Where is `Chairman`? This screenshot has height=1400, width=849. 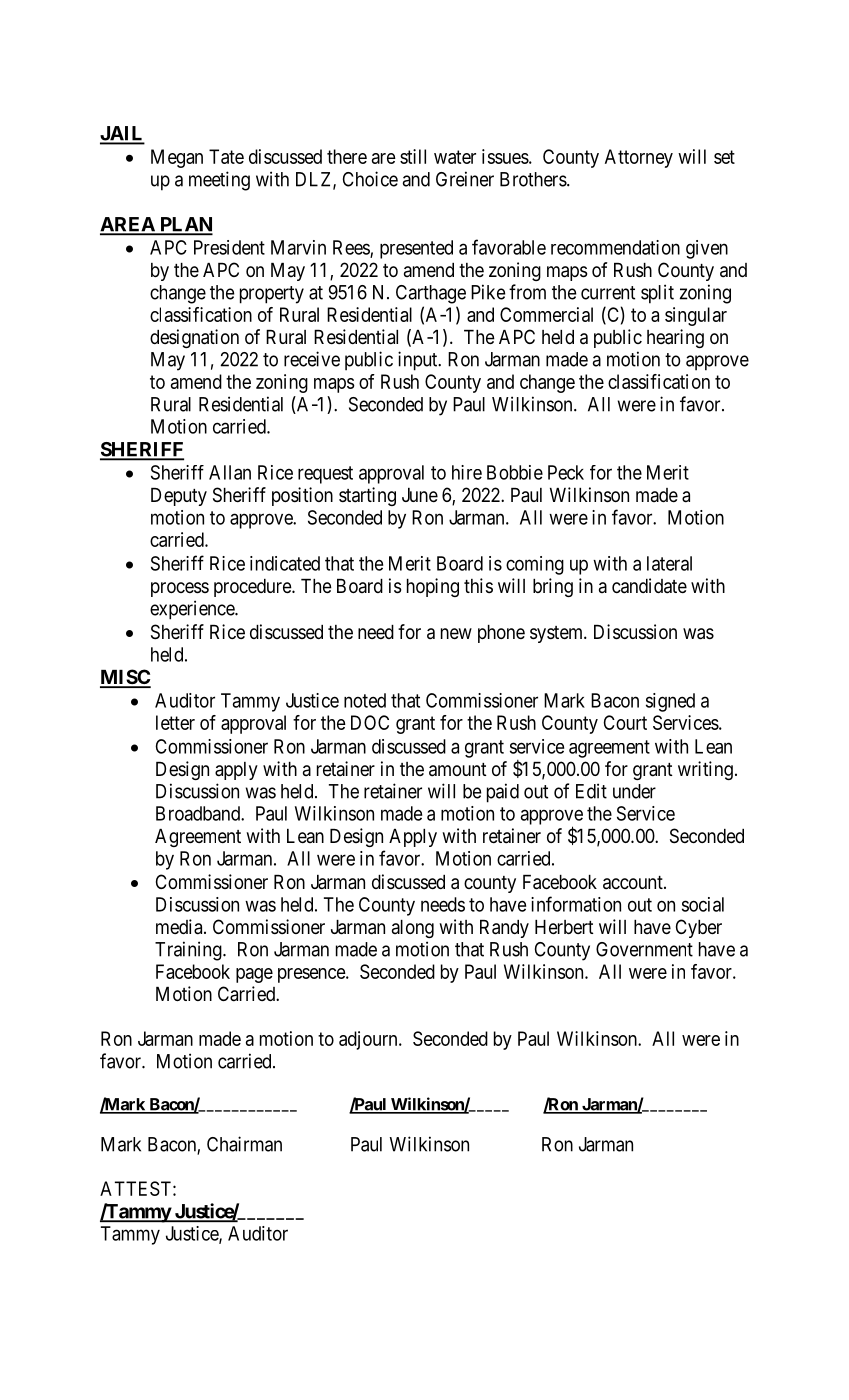
Chairman is located at coordinates (244, 1144).
